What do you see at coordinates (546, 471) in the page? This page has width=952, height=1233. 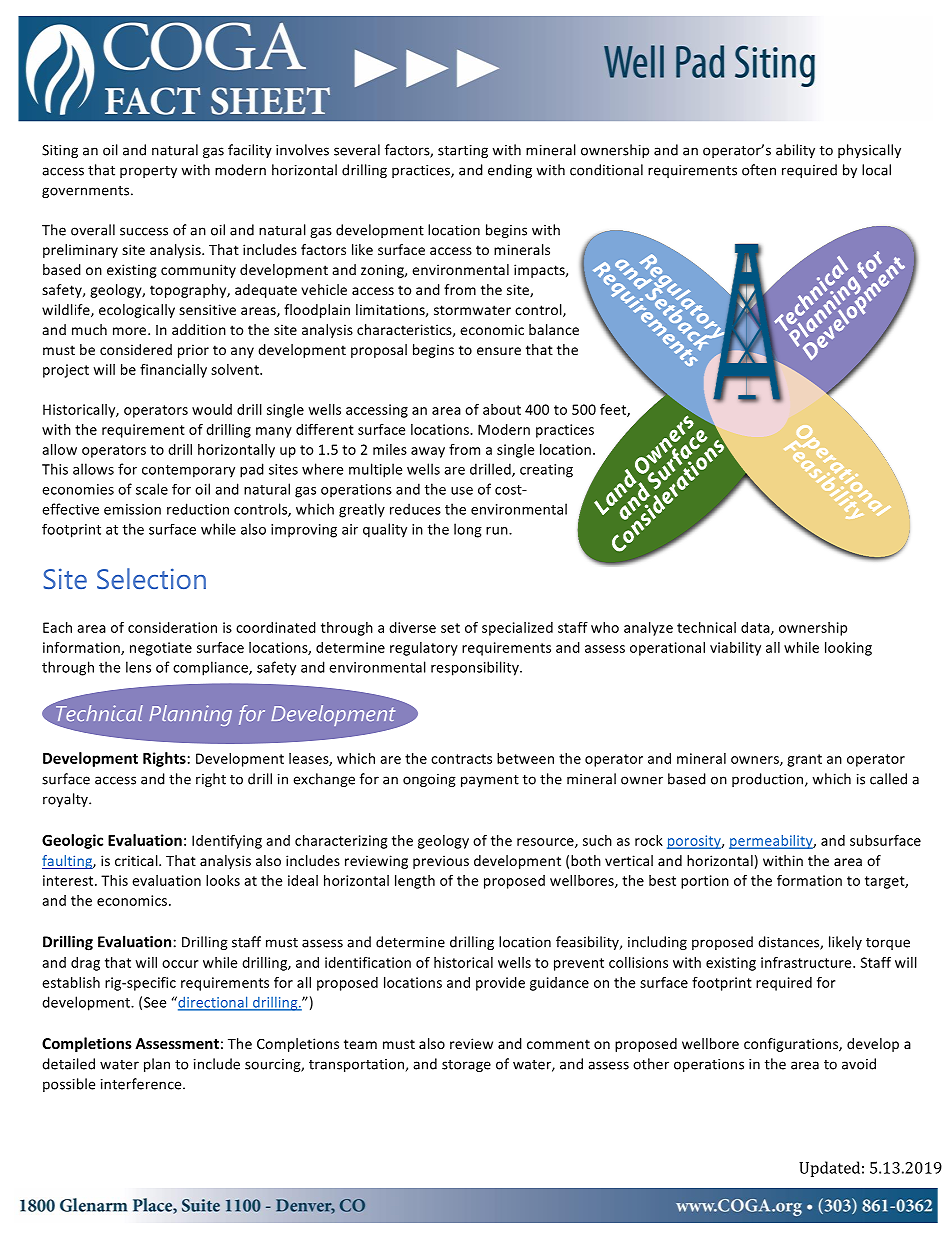 I see `creating` at bounding box center [546, 471].
